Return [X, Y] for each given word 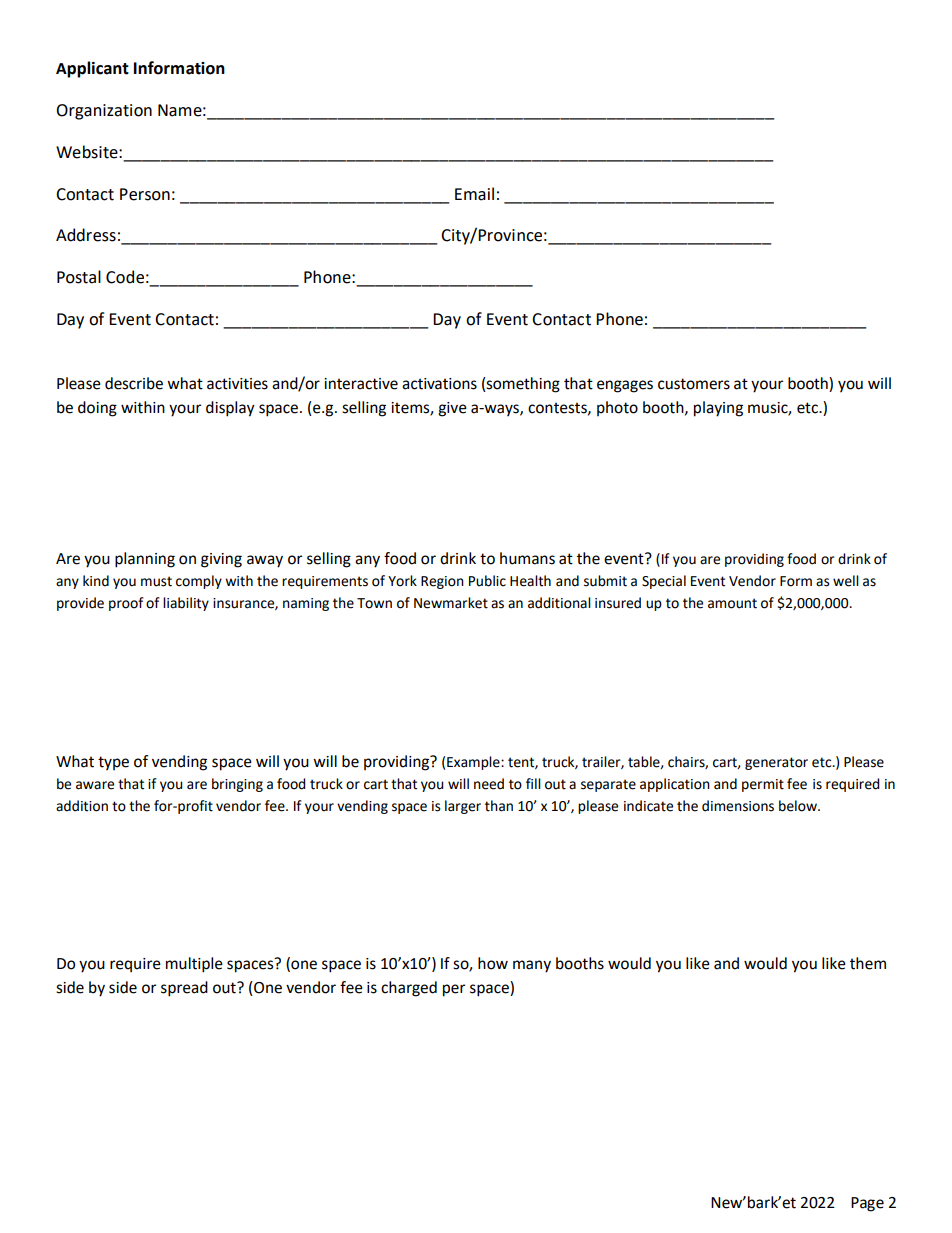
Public [487, 581]
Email [474, 194]
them [868, 963]
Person [145, 194]
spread [184, 989]
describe [134, 383]
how [493, 963]
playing [718, 409]
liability [186, 604]
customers [694, 384]
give [452, 409]
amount [732, 603]
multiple [194, 965]
